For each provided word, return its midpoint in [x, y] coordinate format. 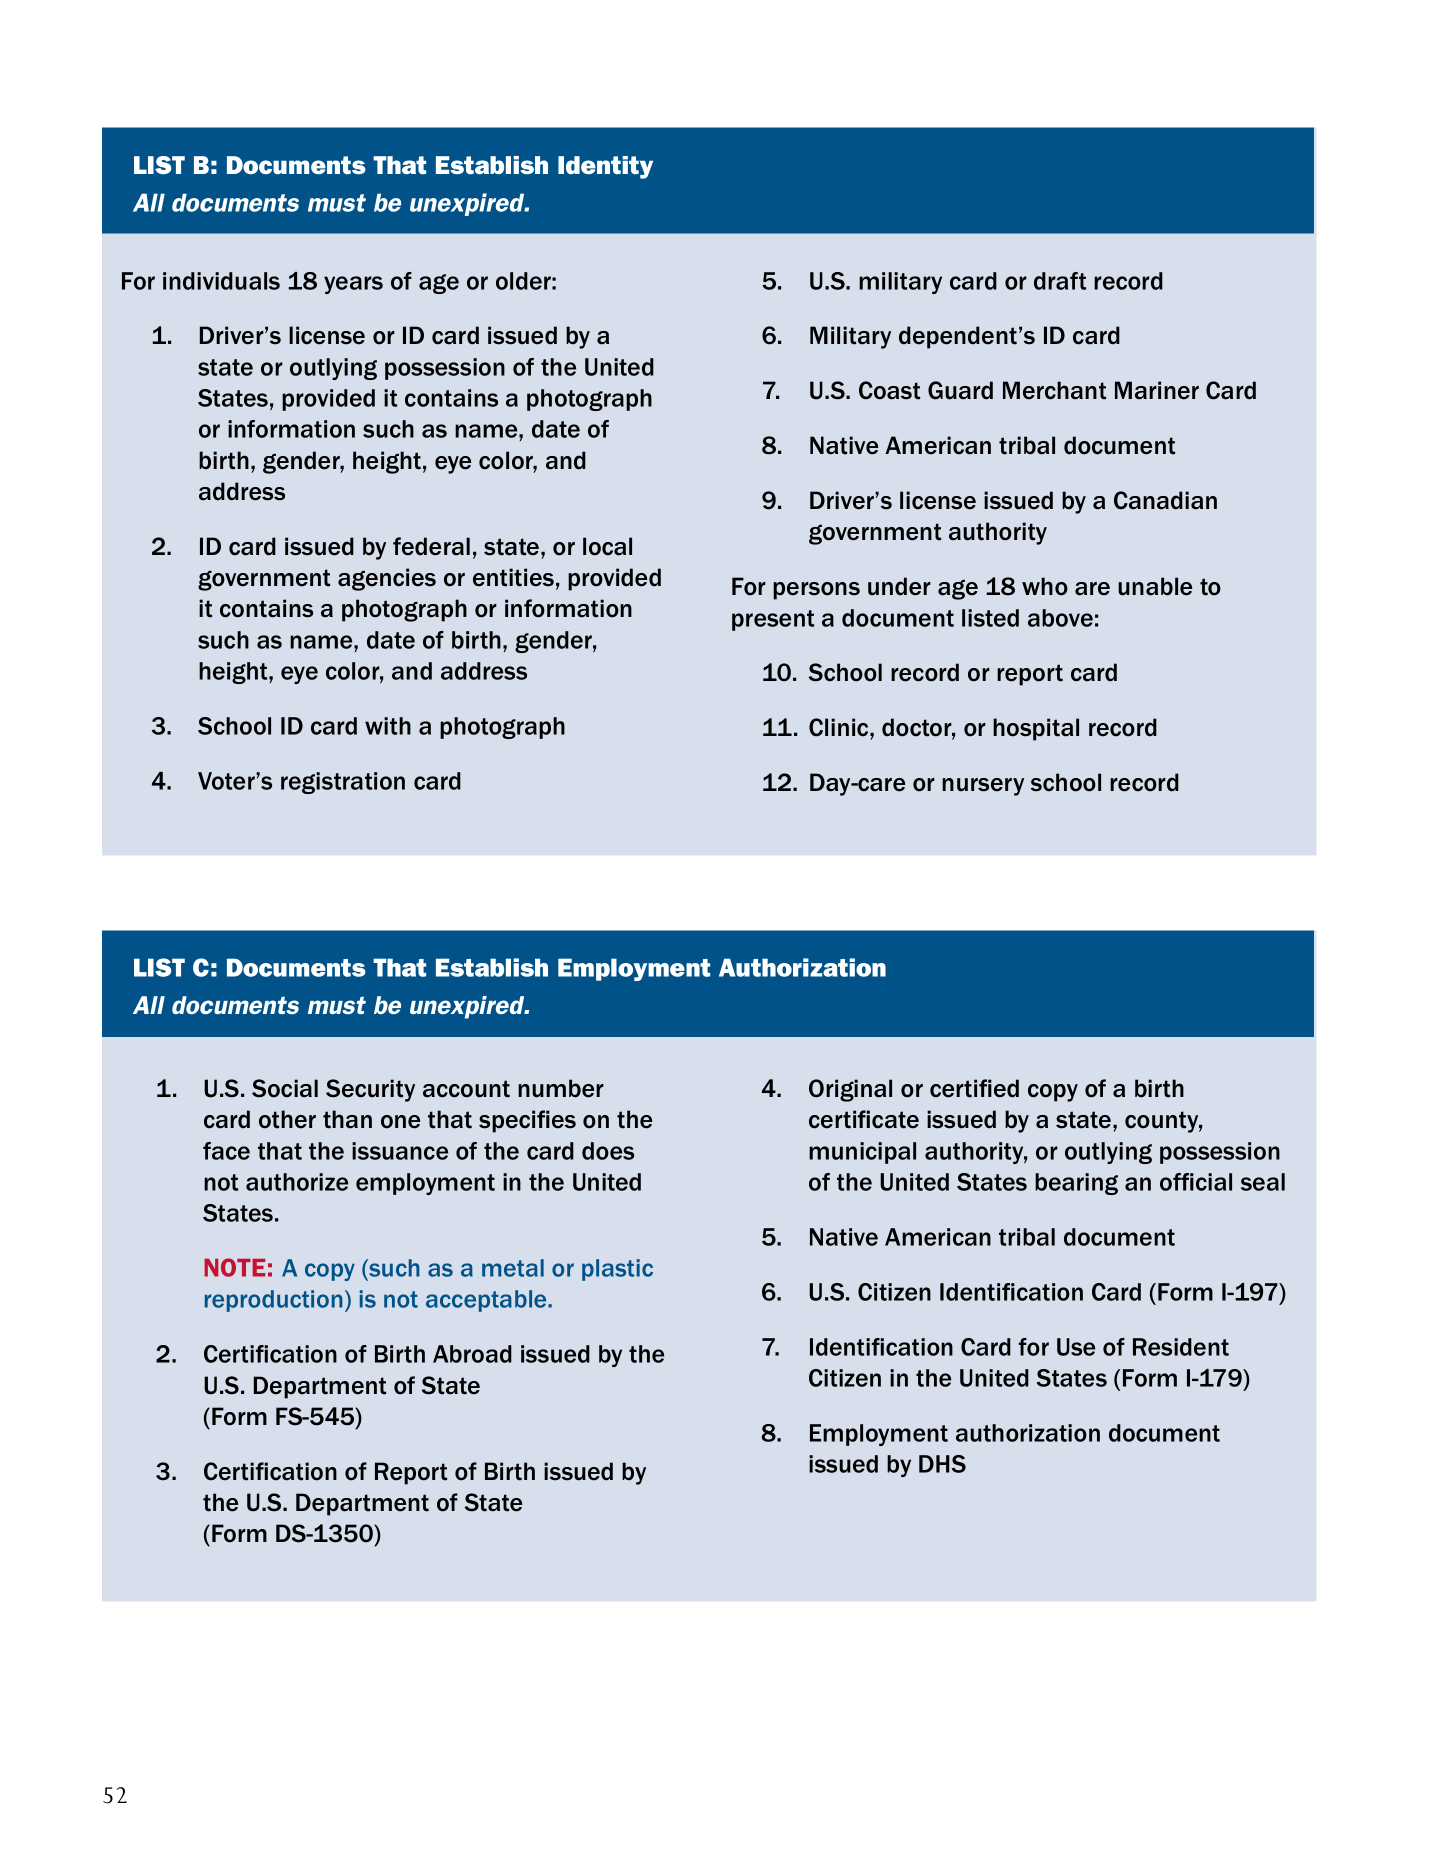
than [347, 1119]
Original [850, 1090]
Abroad [472, 1354]
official [1196, 1182]
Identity [605, 167]
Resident [1181, 1347]
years [353, 285]
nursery [983, 787]
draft [1060, 281]
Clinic [840, 727]
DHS [942, 1464]
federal [431, 546]
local [607, 546]
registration [343, 783]
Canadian [1165, 500]
